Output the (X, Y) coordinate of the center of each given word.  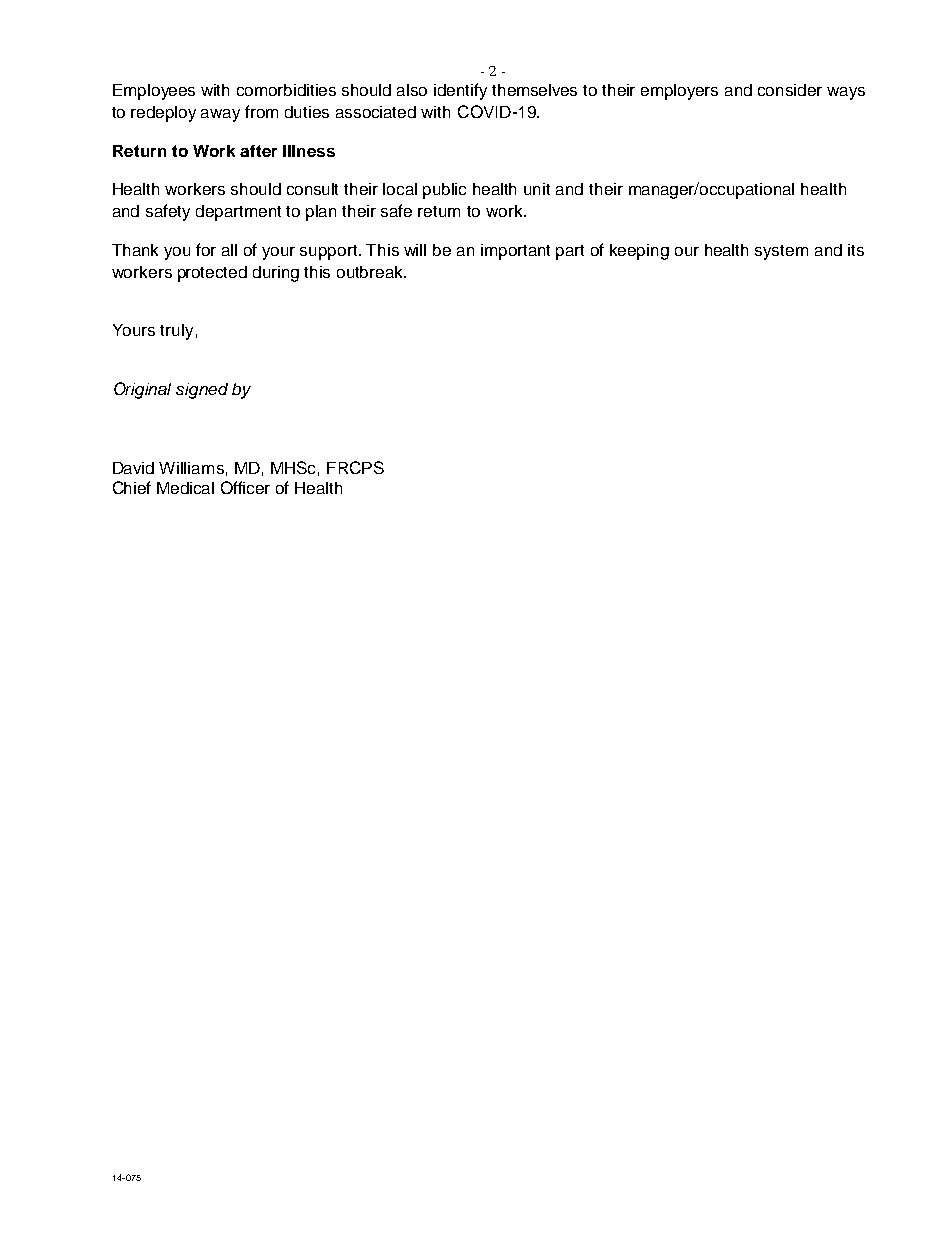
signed (202, 391)
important (515, 252)
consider (790, 90)
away (220, 115)
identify (460, 91)
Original (142, 390)
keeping (639, 252)
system (781, 252)
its (856, 250)
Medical (185, 488)
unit (537, 189)
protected (212, 274)
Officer (245, 487)
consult (312, 189)
